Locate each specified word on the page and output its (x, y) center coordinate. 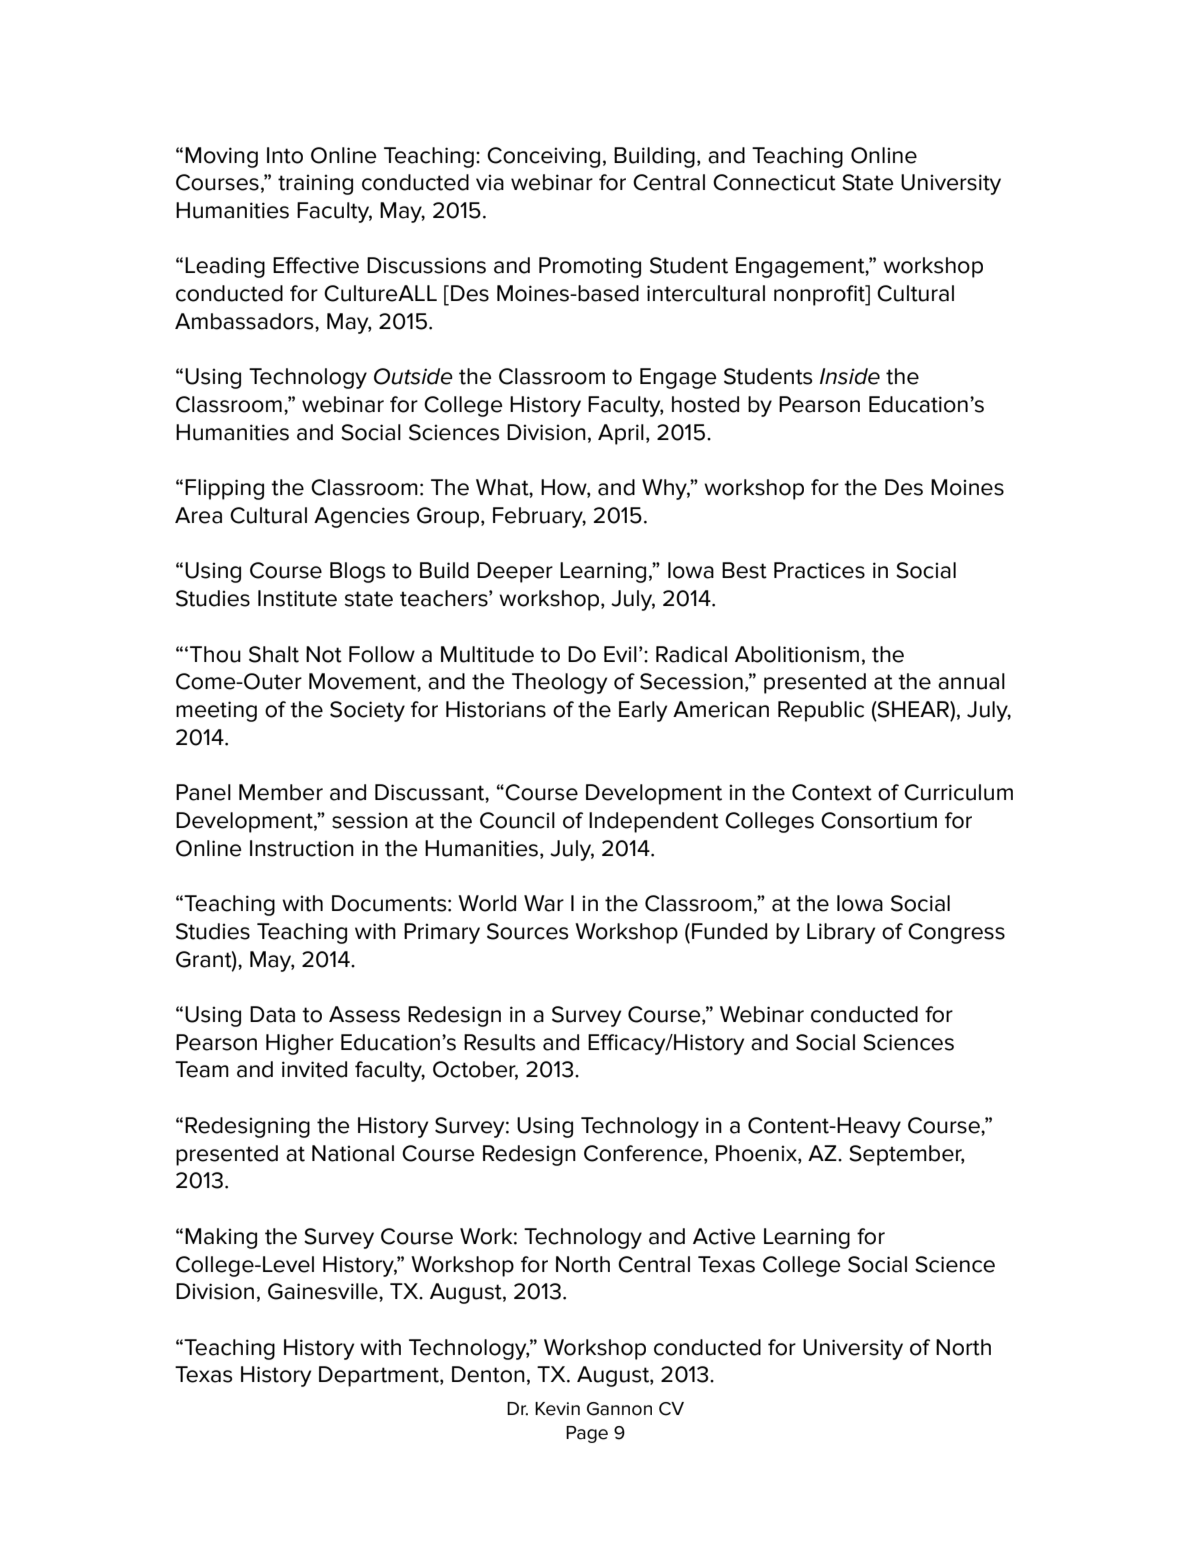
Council (517, 820)
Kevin (557, 1409)
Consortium (879, 820)
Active (724, 1236)
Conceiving (543, 157)
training (315, 184)
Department (380, 1376)
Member (281, 792)
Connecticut (774, 182)
